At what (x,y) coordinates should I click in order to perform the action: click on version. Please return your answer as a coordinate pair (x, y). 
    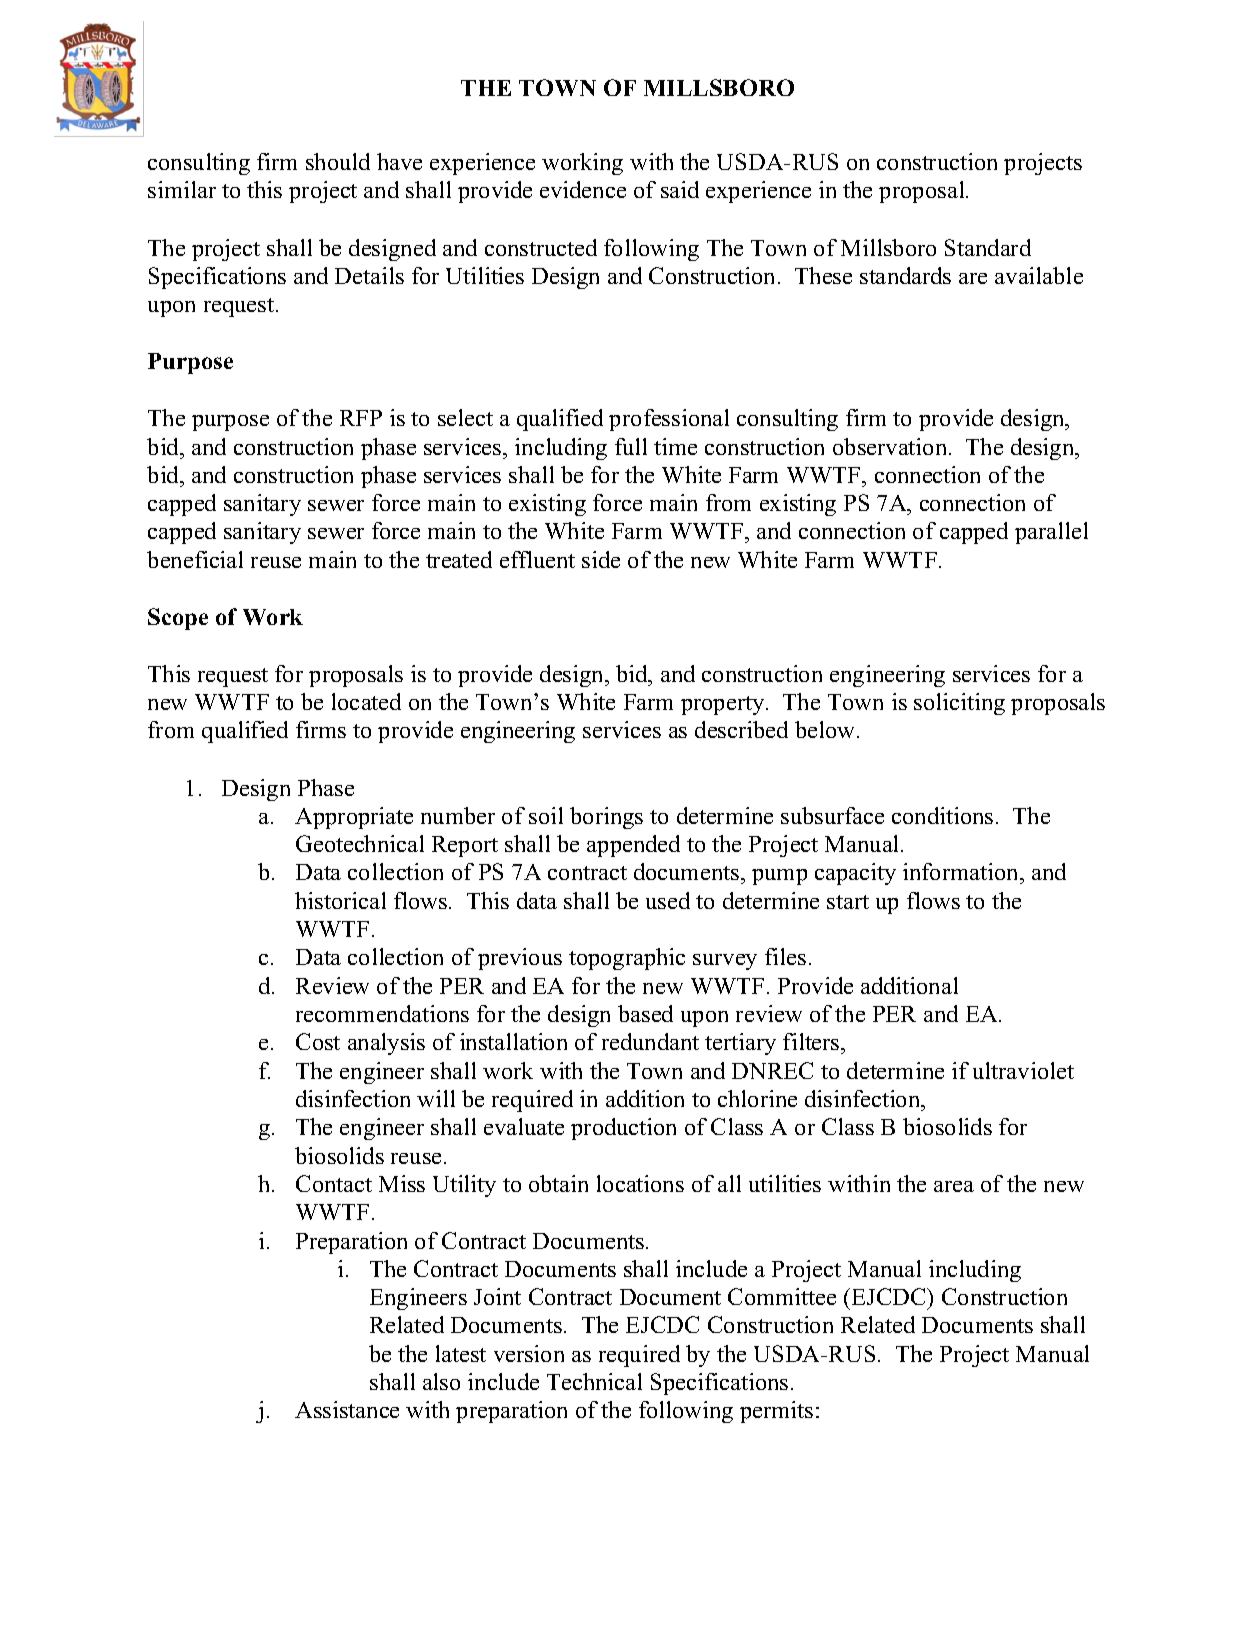
    Looking at the image, I should click on (529, 1353).
